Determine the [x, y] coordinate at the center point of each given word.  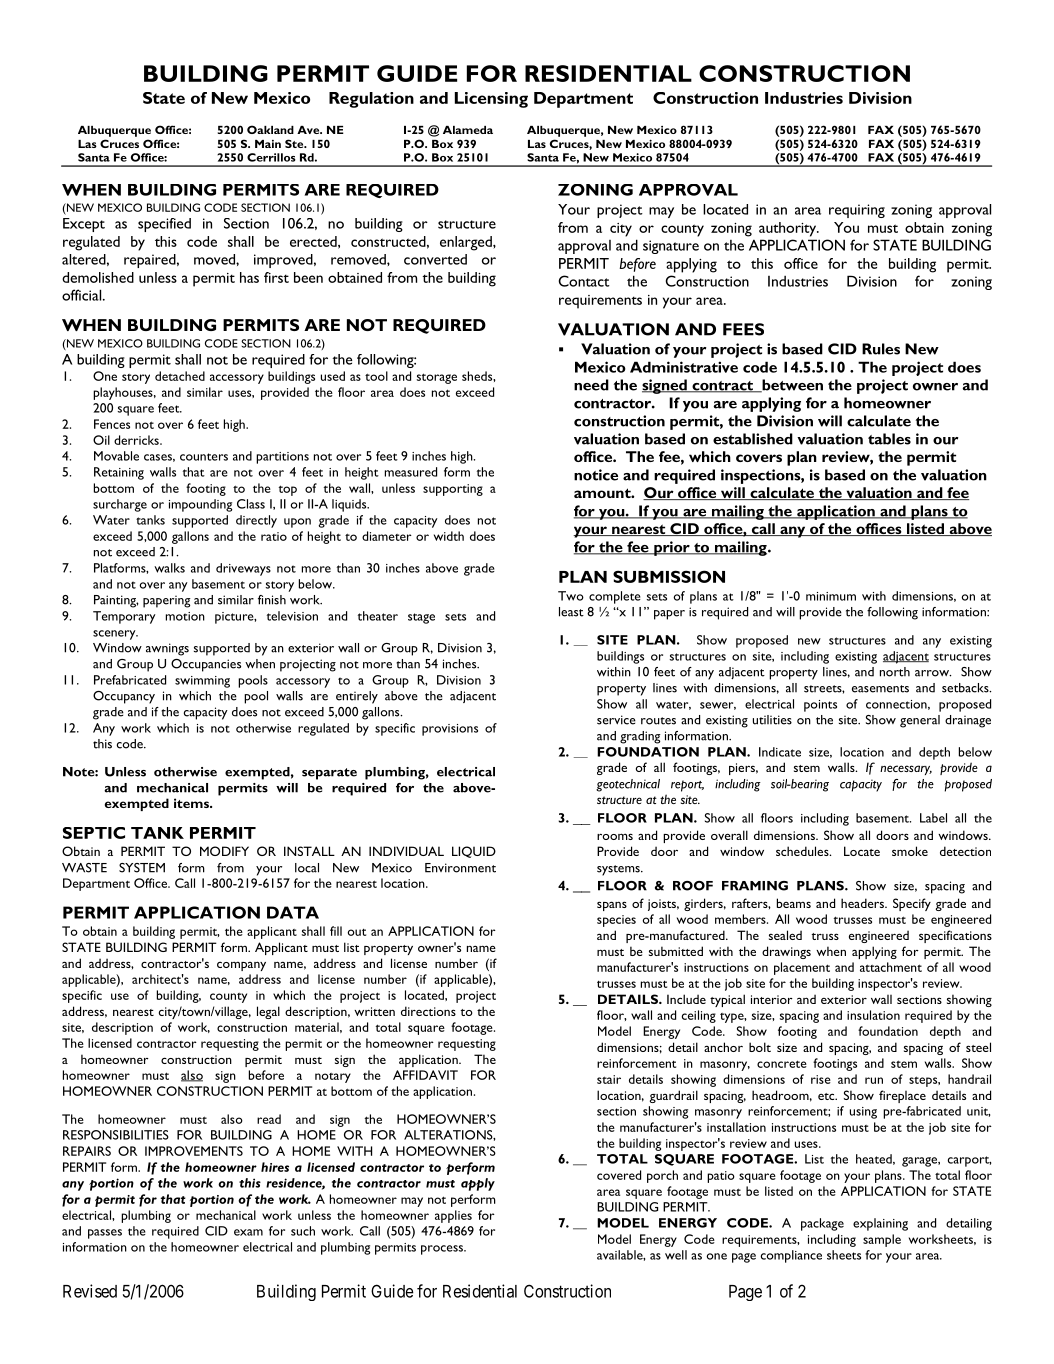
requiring [857, 211]
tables [889, 439]
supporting [453, 490]
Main [268, 144]
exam [248, 1232]
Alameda [468, 130]
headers [863, 903]
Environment [460, 868]
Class [251, 504]
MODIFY [224, 851]
